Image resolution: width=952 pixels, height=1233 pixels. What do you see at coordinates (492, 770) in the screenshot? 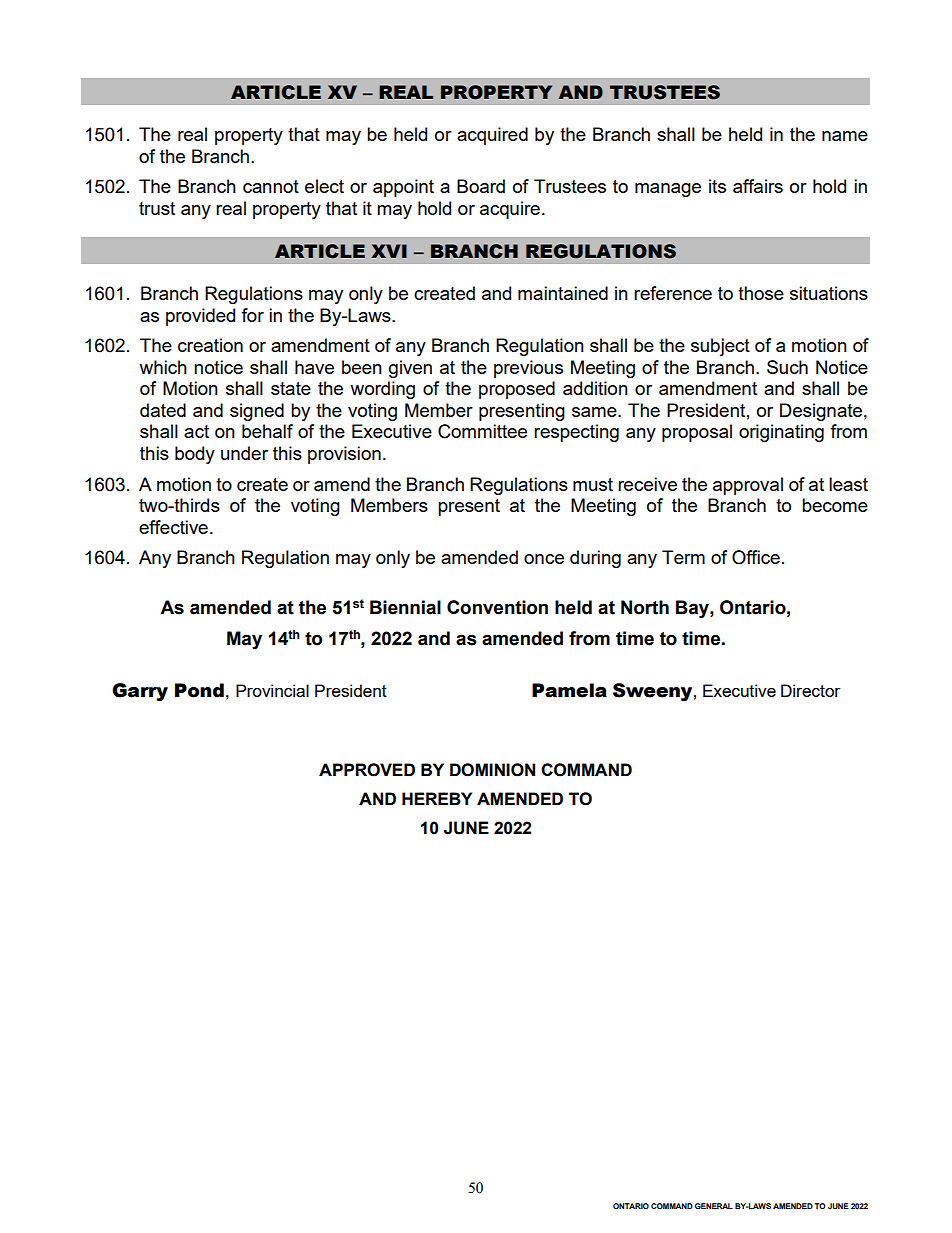
I see `DOMINION` at bounding box center [492, 770].
